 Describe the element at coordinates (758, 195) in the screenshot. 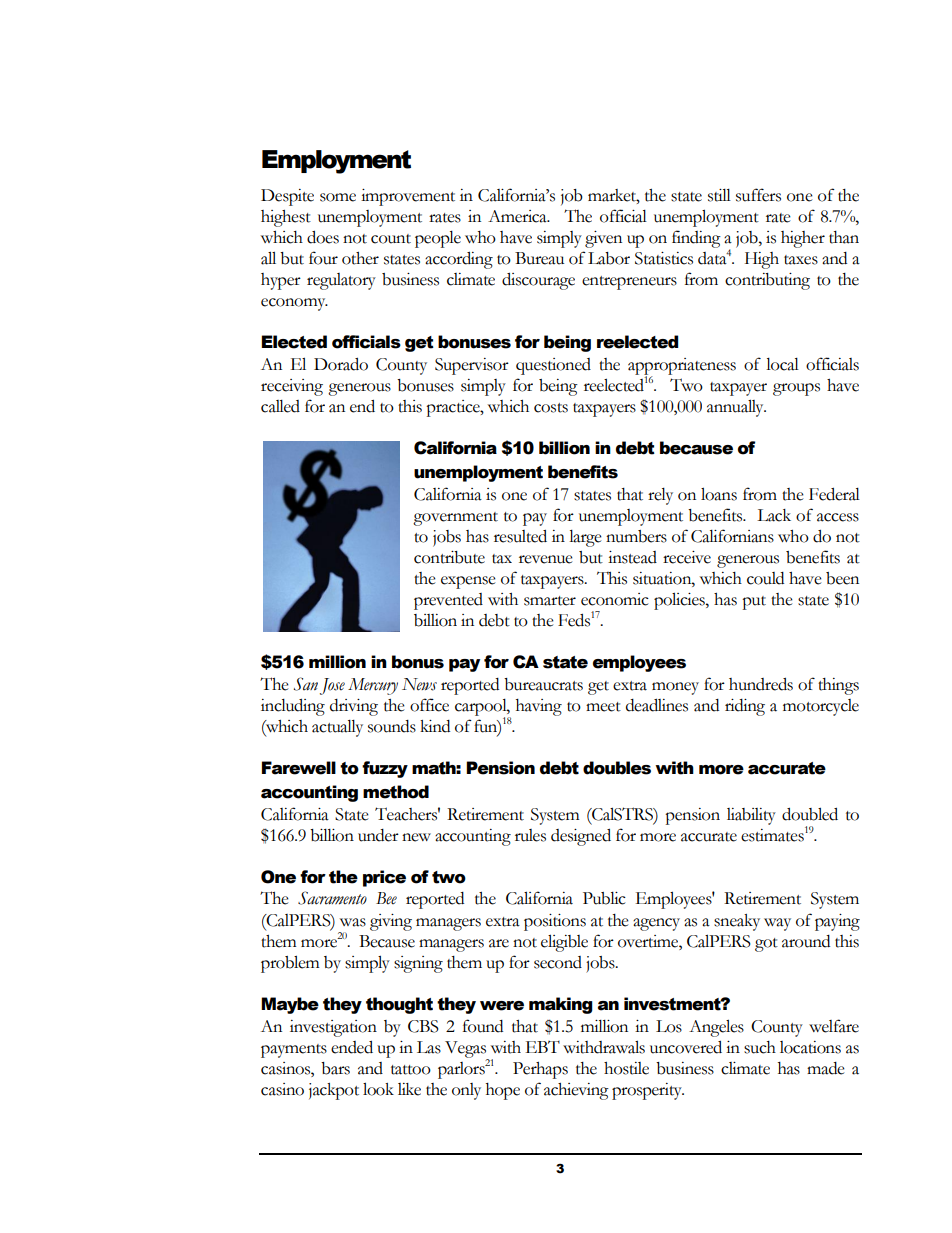

I see `suffers` at that location.
